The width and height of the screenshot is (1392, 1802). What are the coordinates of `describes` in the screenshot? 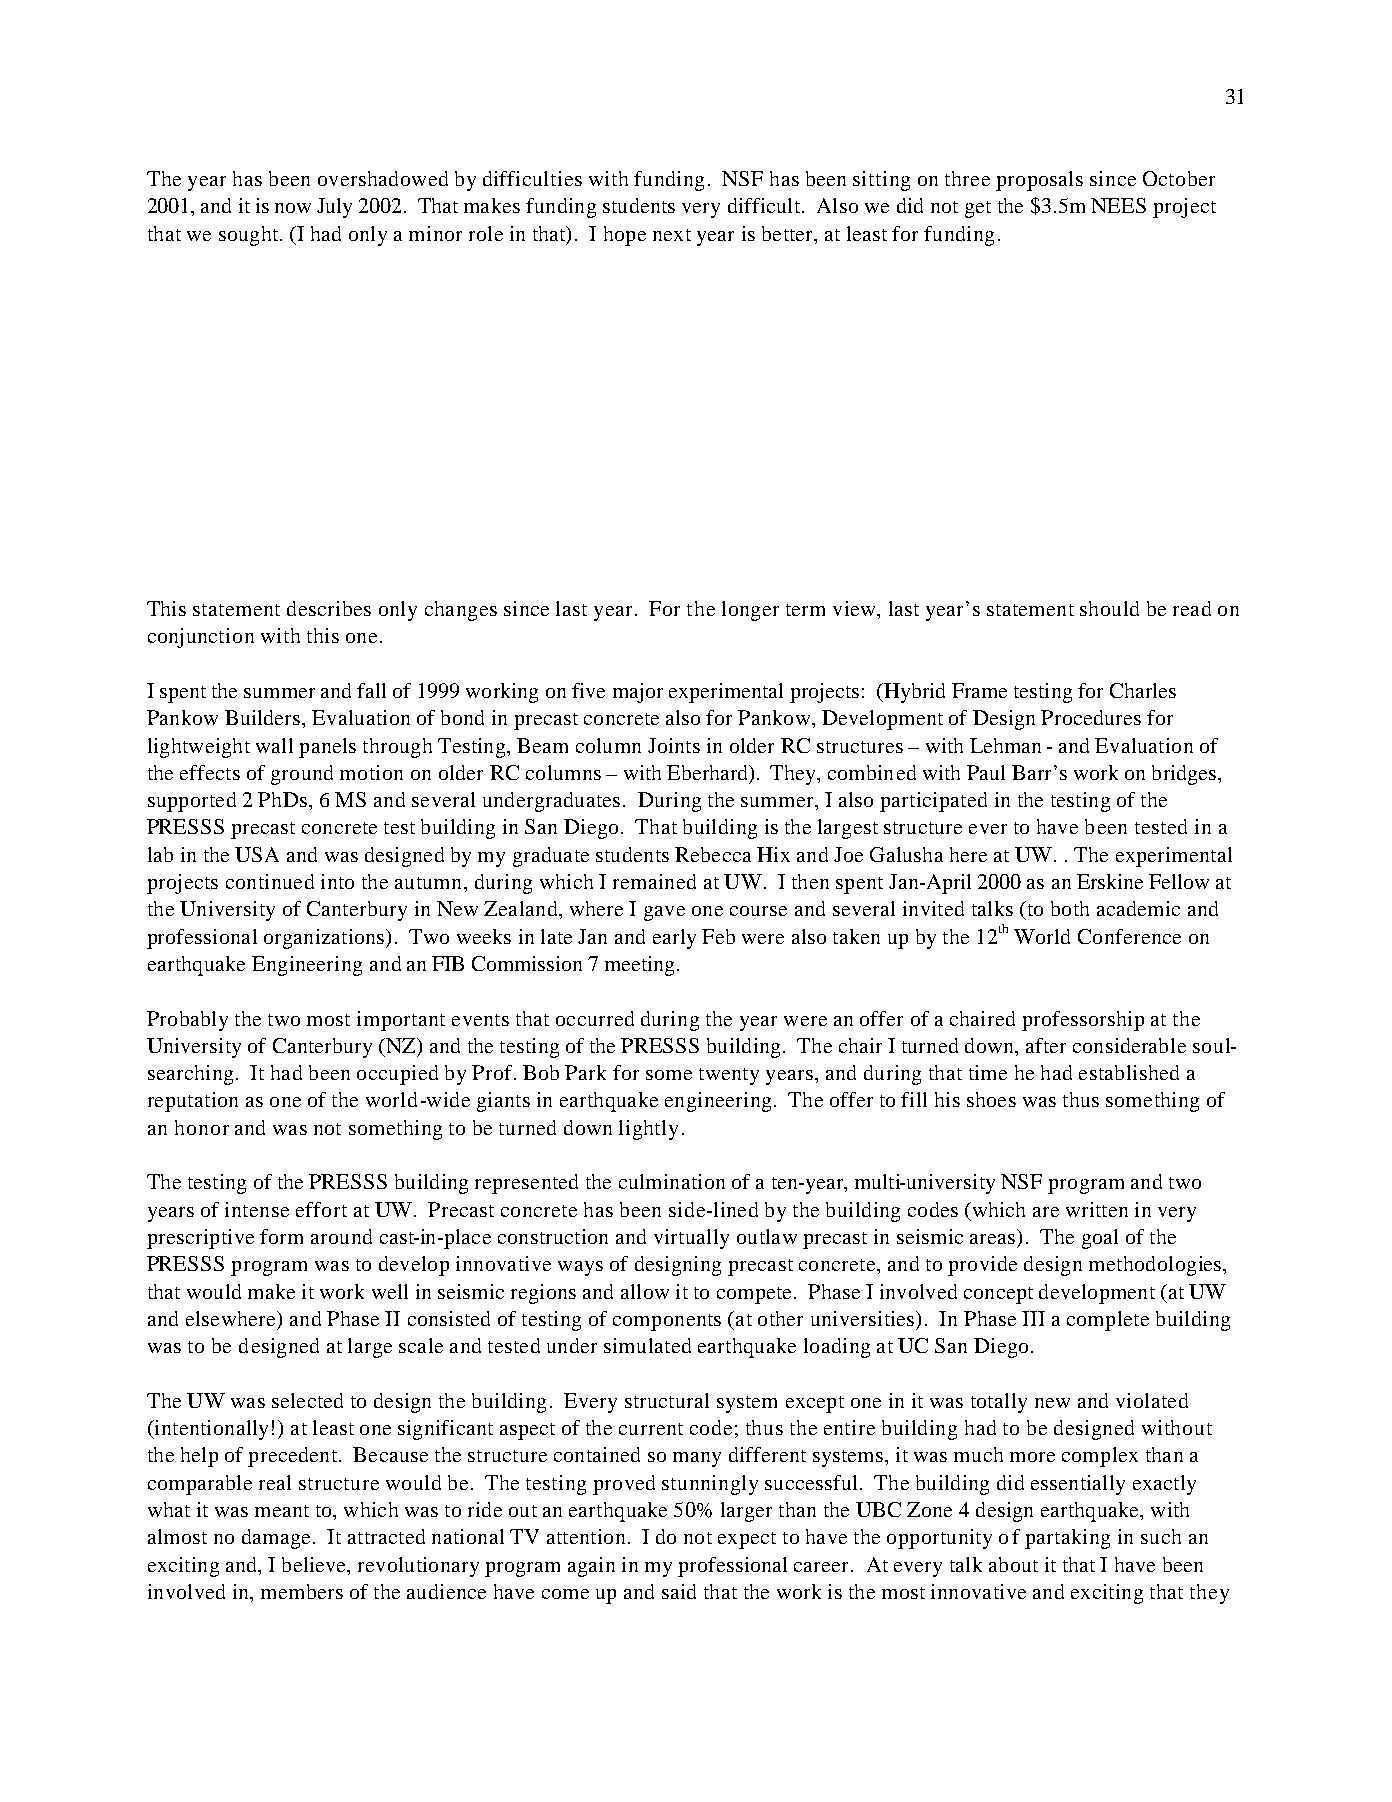 It's located at (329, 608).
